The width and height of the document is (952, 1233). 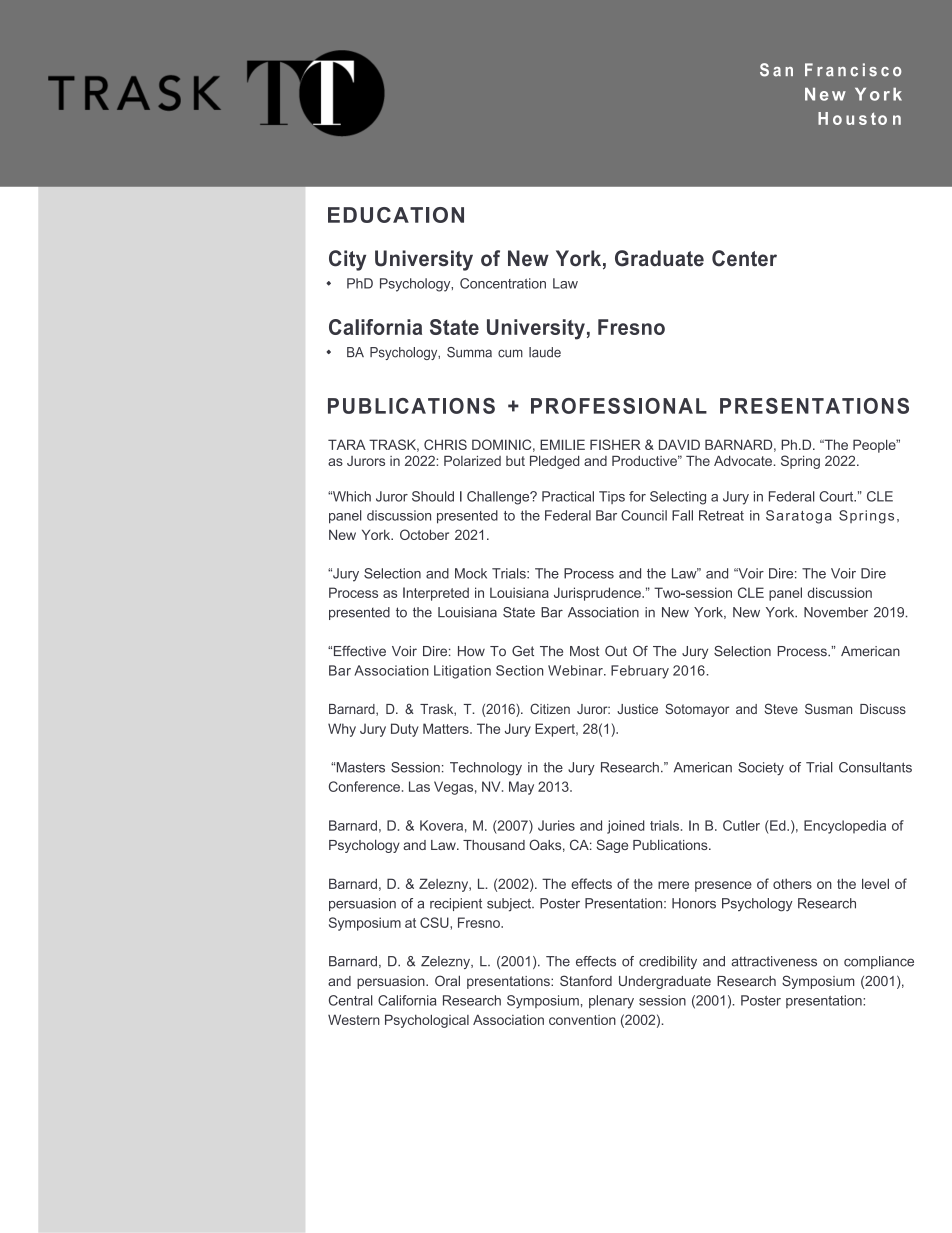 I want to click on Encyclopedia, so click(x=845, y=827).
